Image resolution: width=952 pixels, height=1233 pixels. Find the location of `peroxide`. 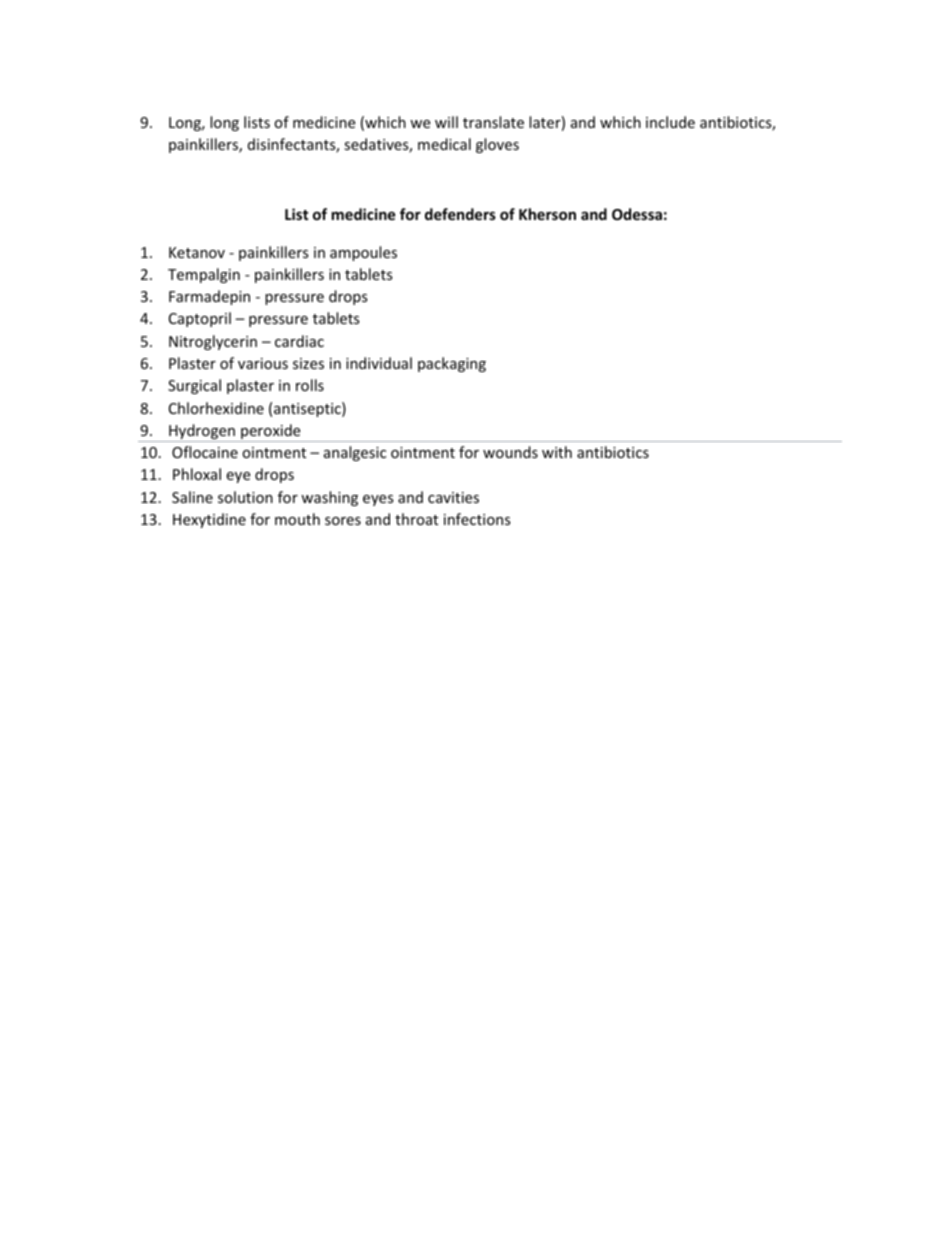

peroxide is located at coordinates (271, 433).
